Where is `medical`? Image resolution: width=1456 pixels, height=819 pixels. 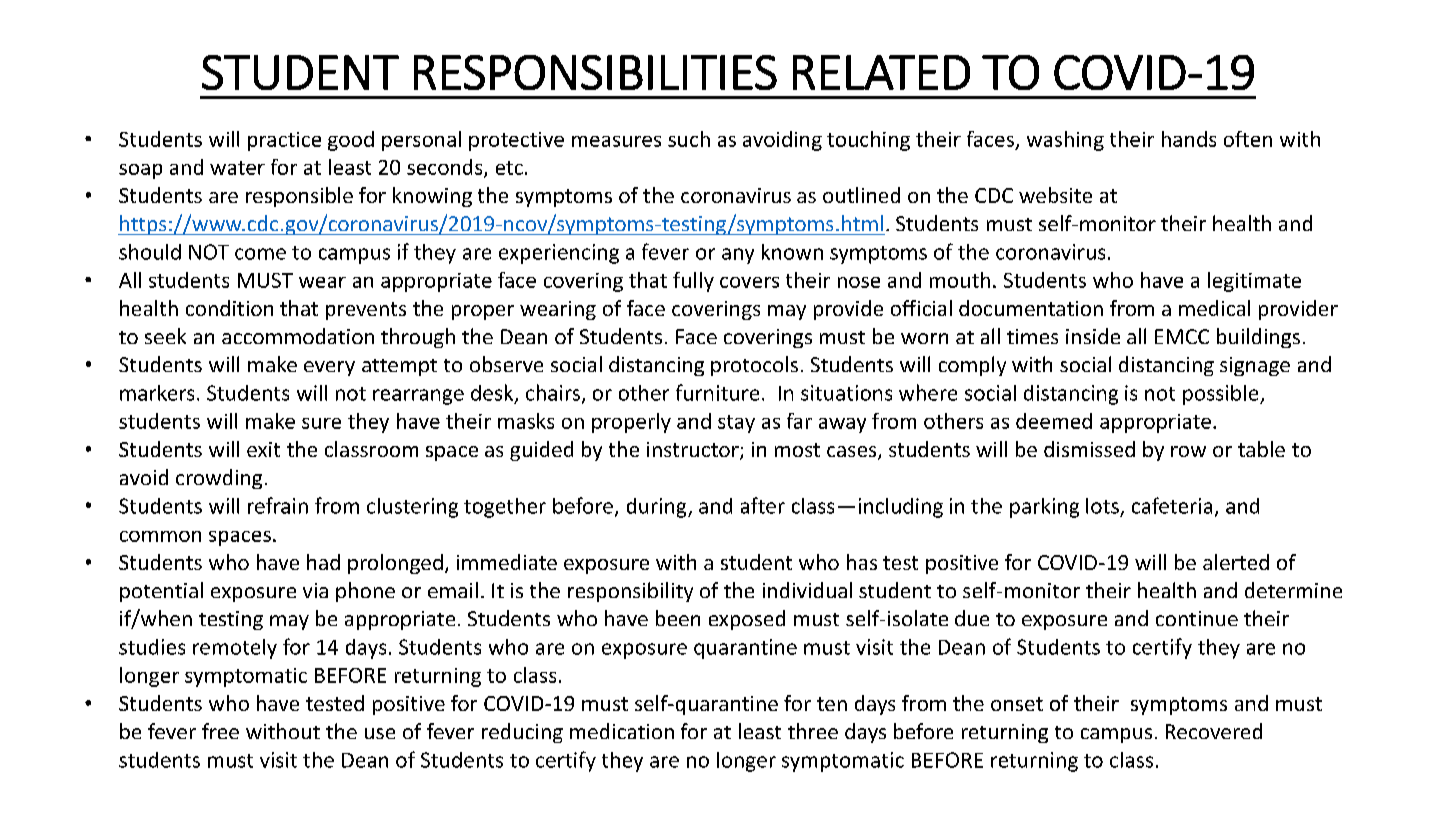
medical is located at coordinates (1214, 308).
